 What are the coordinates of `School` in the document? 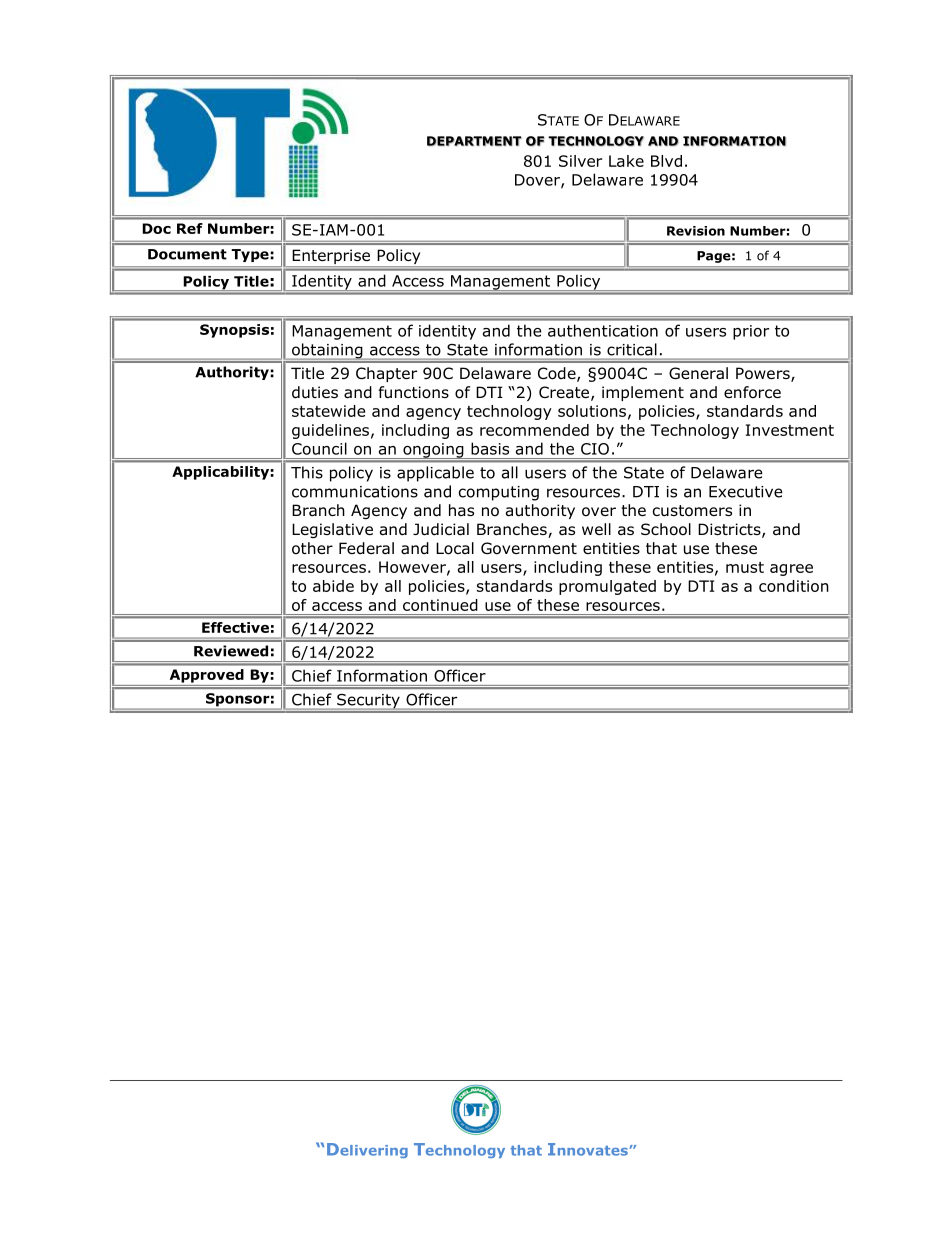 It's located at (666, 529).
